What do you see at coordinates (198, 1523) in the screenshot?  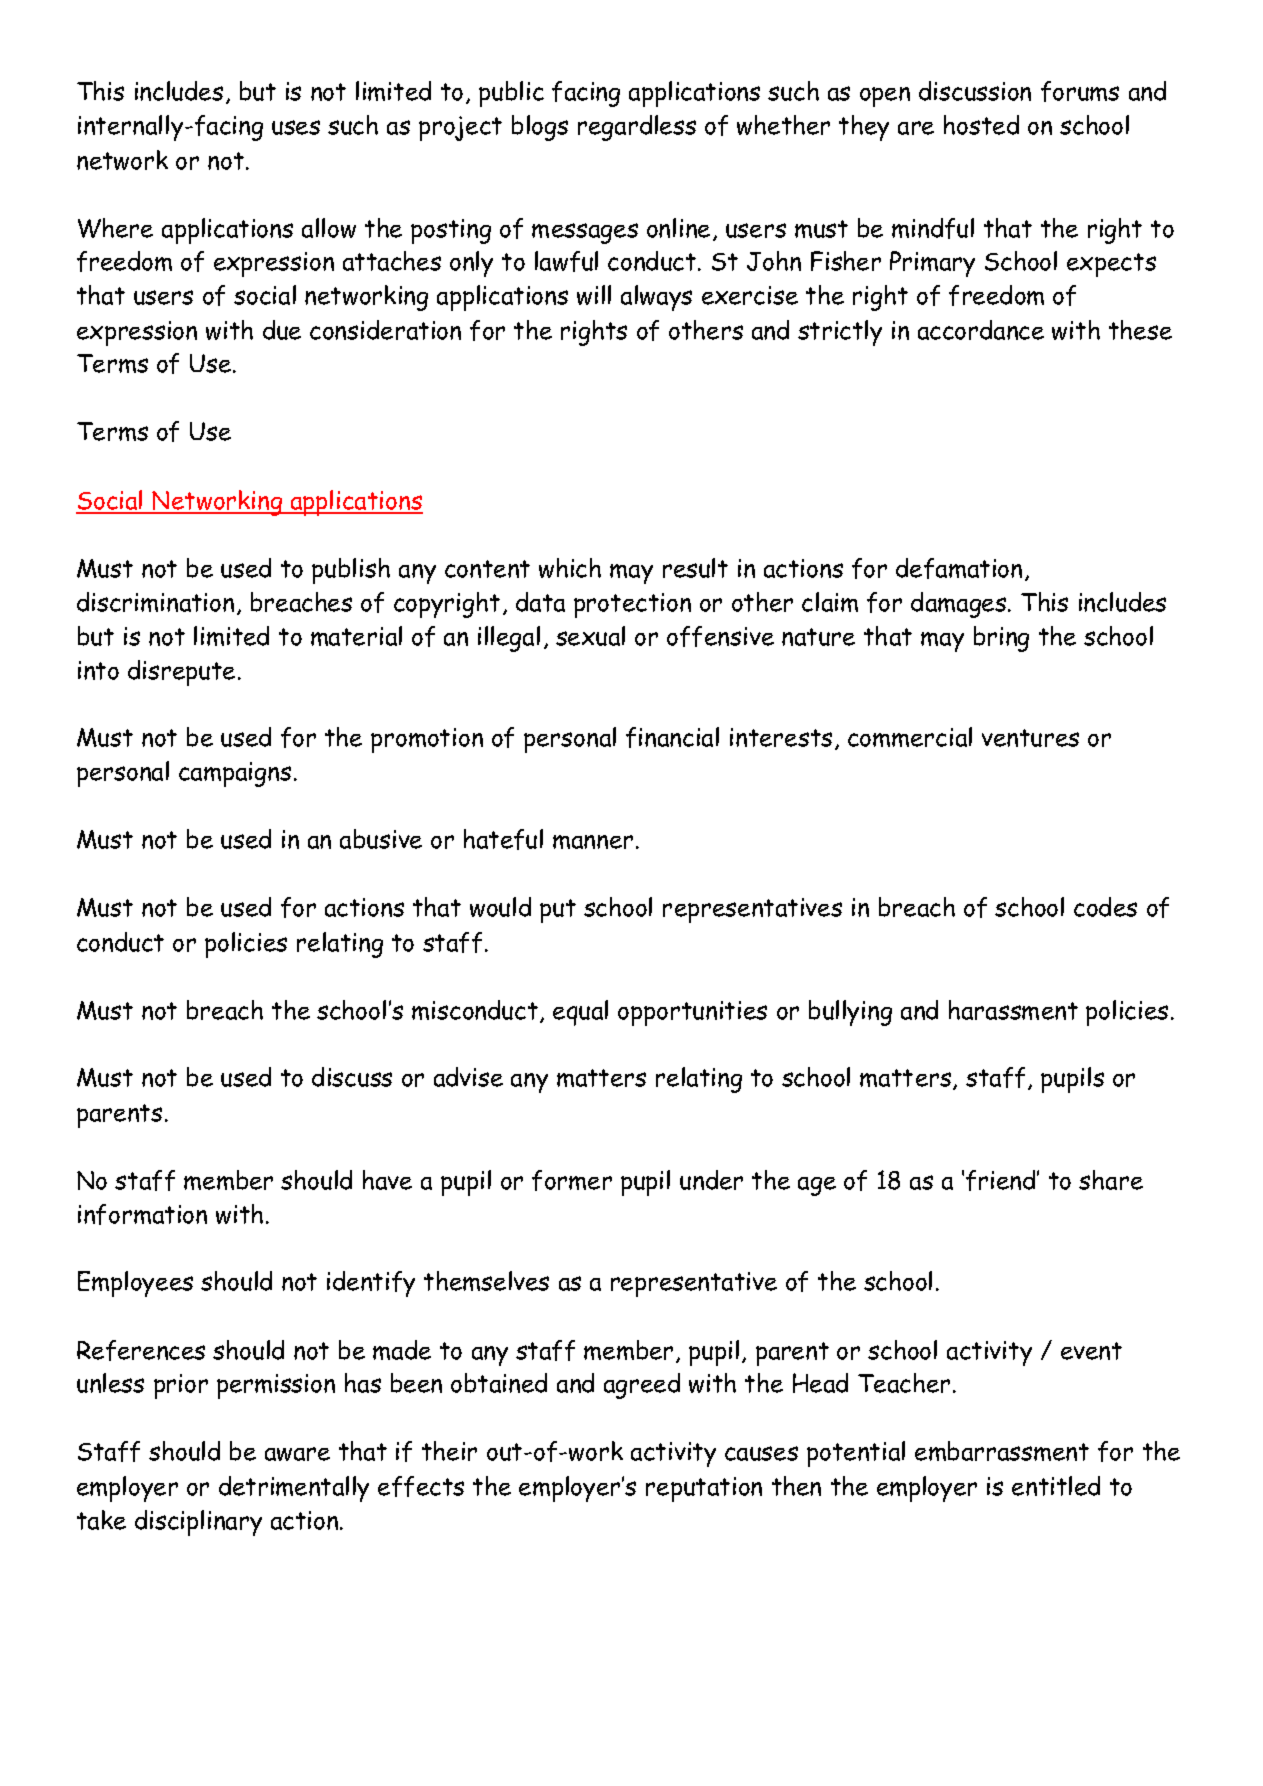 I see `disciplinary` at bounding box center [198, 1523].
